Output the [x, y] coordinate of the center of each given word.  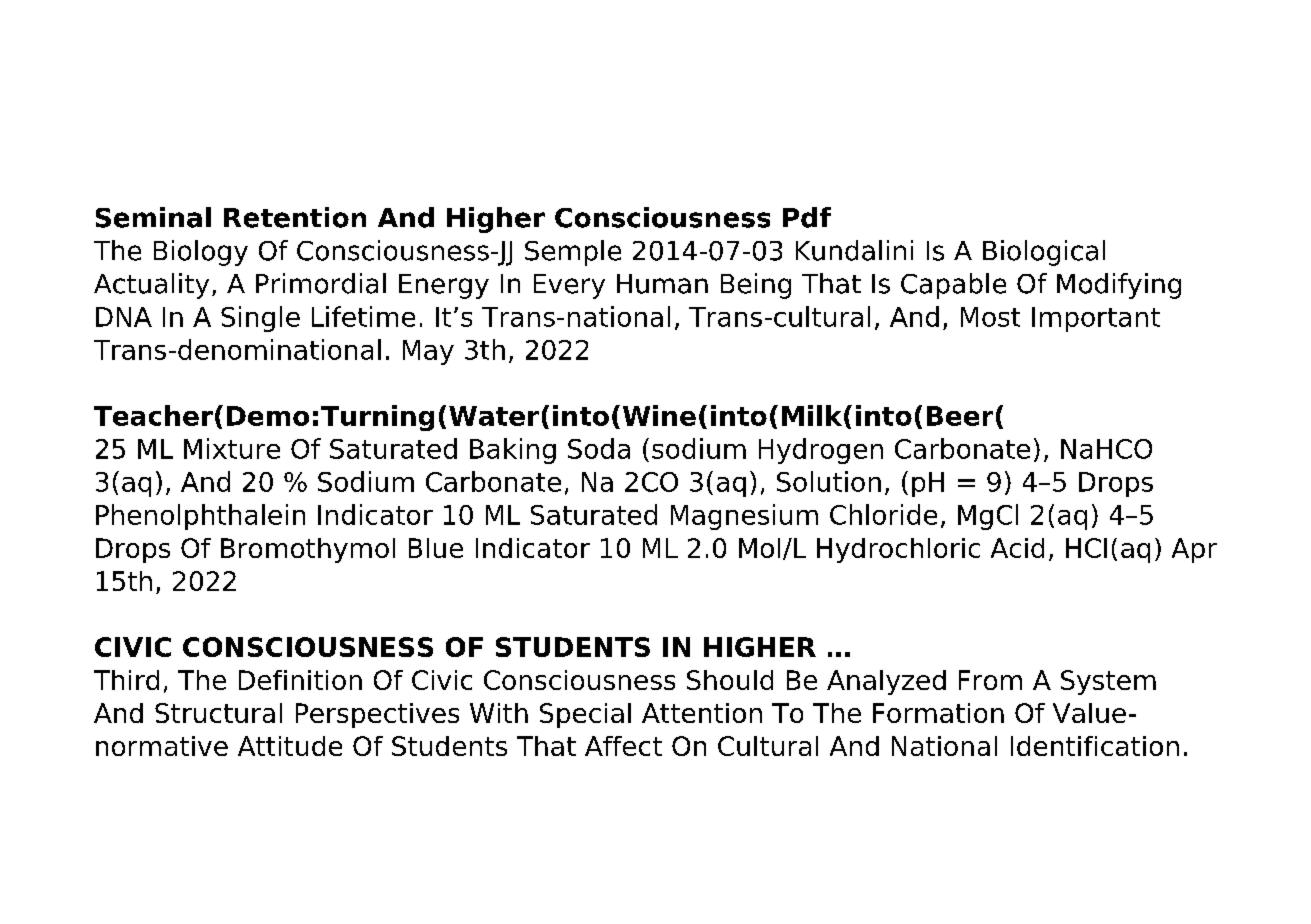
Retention [295, 217]
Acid [1017, 548]
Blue [436, 548]
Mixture [232, 448]
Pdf [807, 217]
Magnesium [744, 517]
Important [1096, 319]
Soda [599, 448]
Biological [1044, 253]
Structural [218, 713]
